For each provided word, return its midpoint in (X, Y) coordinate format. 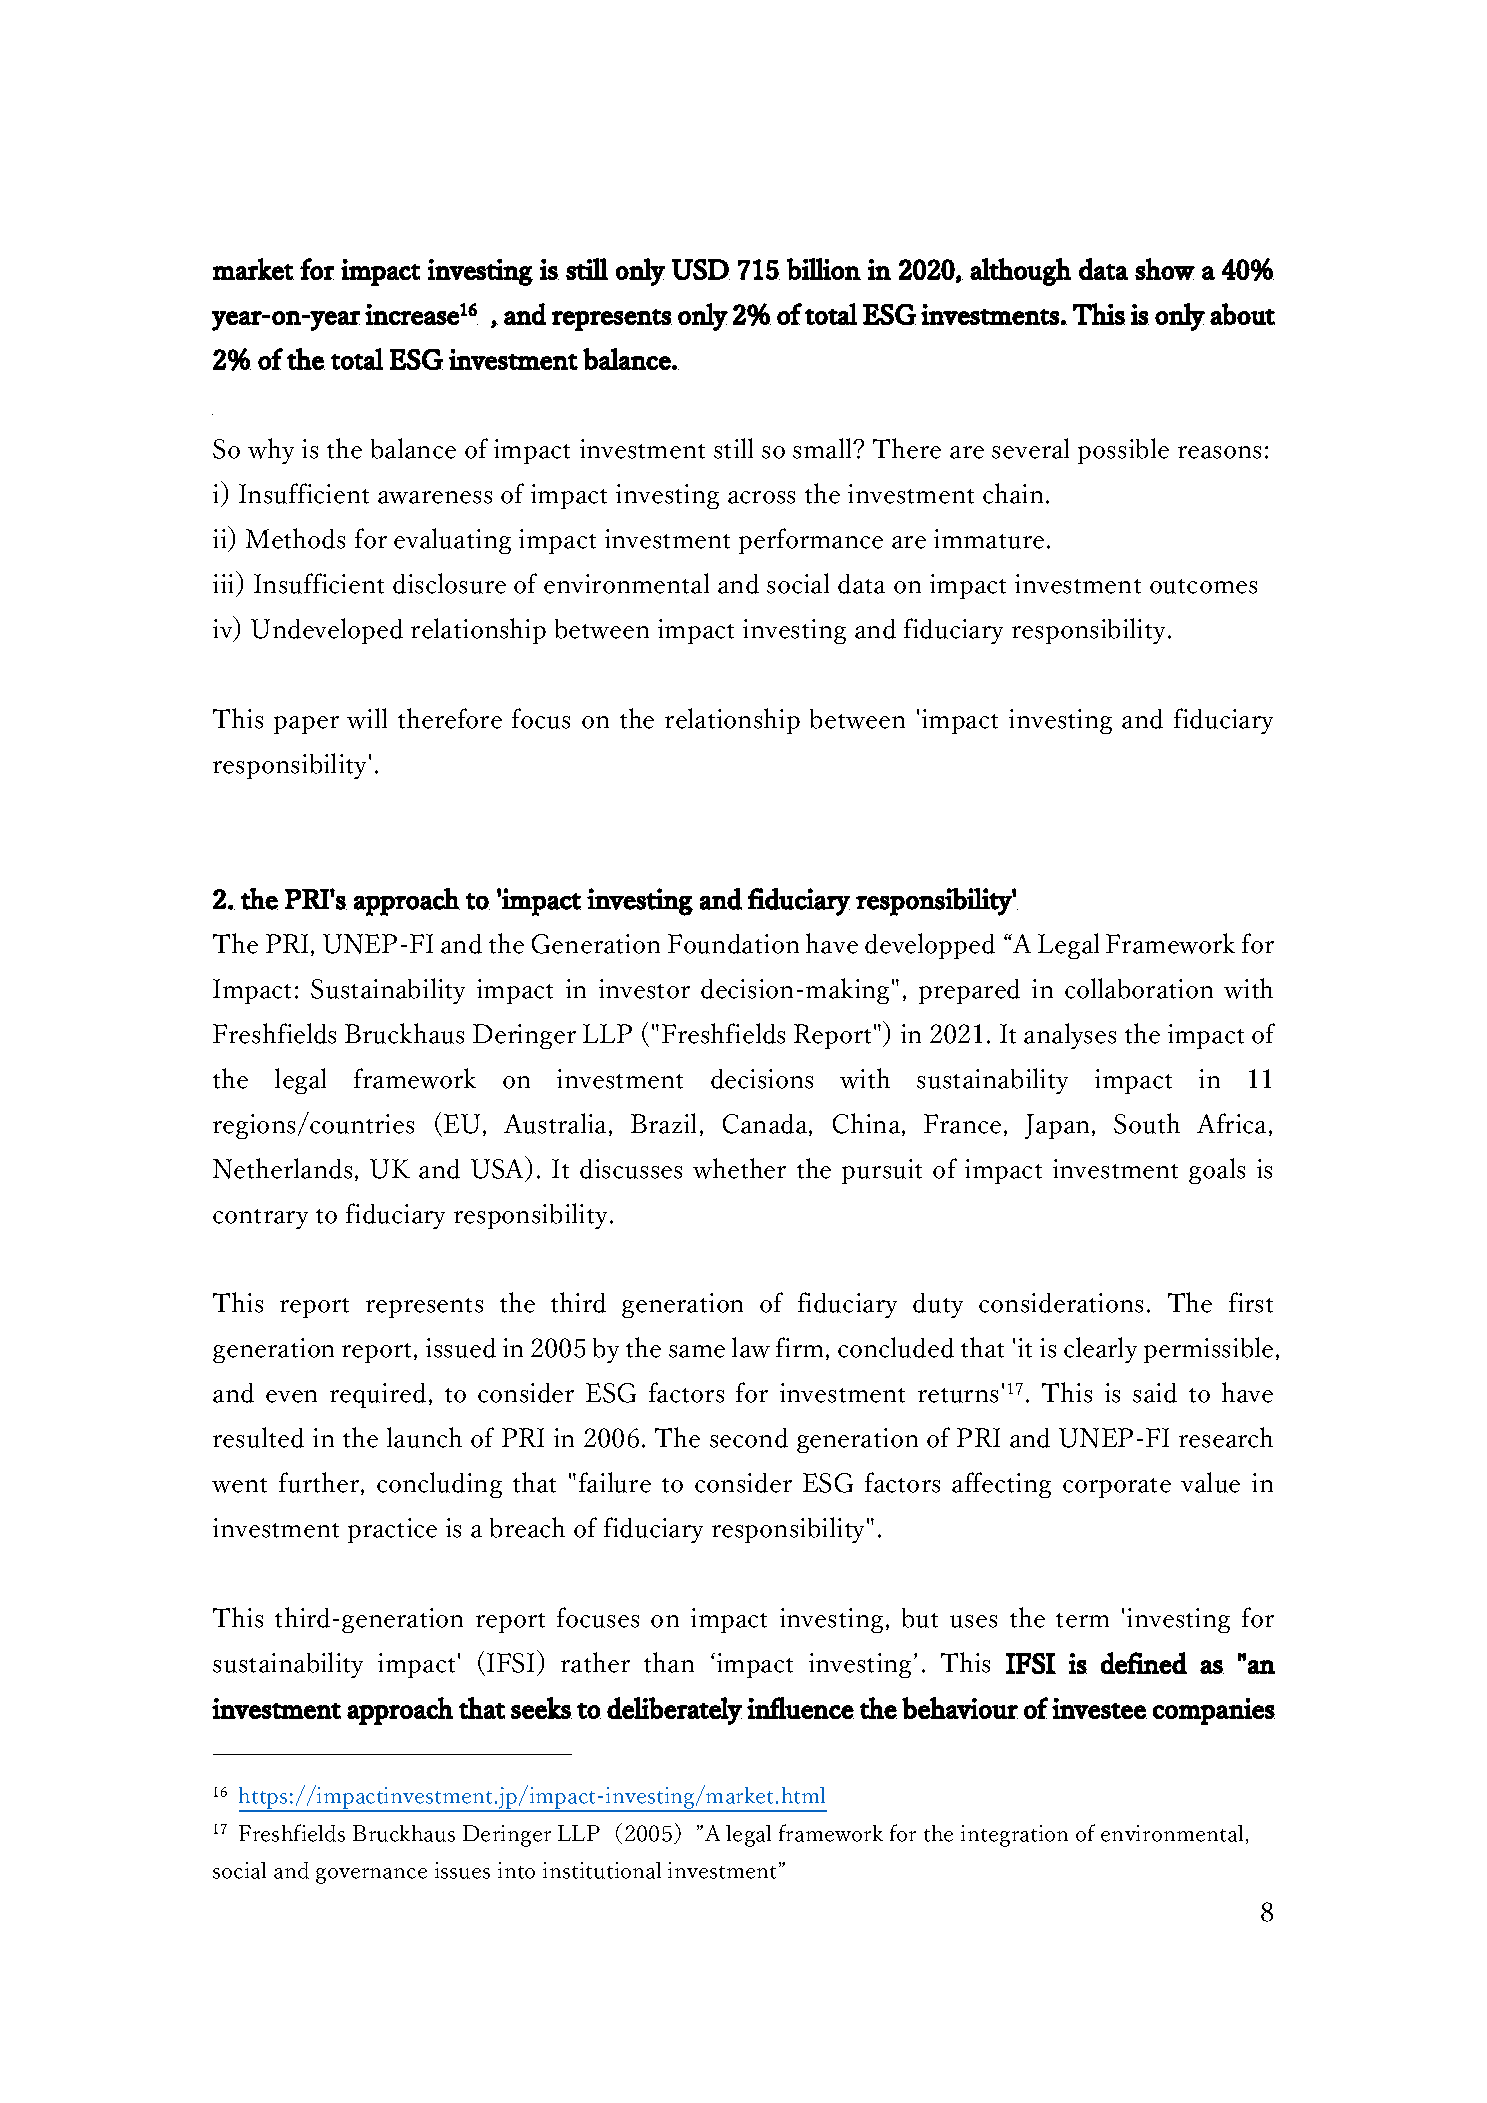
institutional (602, 1870)
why (271, 451)
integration (1014, 1836)
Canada (766, 1125)
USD (701, 269)
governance (371, 1876)
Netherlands (282, 1168)
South (1147, 1123)
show (1165, 269)
